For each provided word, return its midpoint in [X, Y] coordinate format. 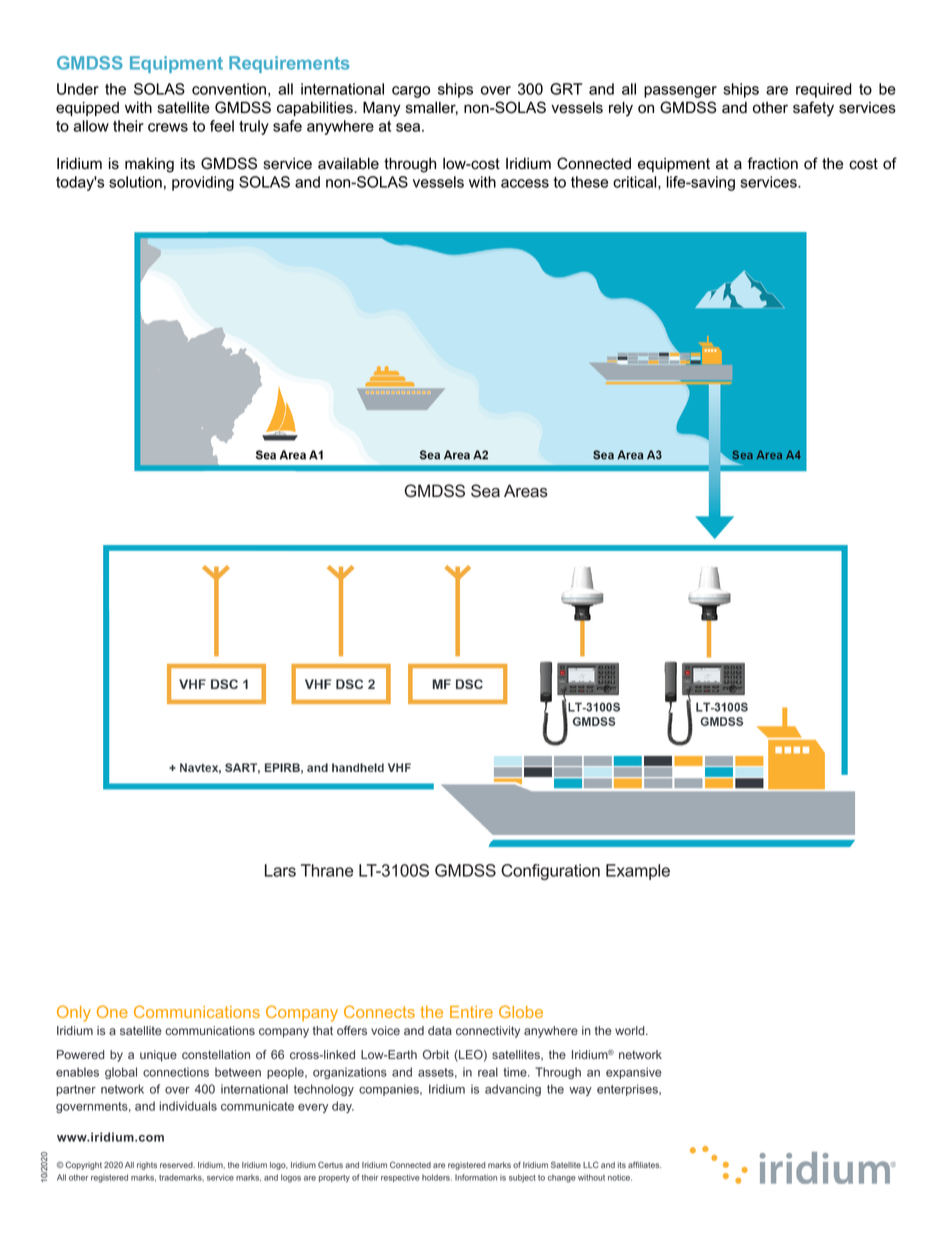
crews [168, 127]
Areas [526, 491]
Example [638, 872]
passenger [680, 92]
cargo [411, 92]
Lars [280, 870]
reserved [177, 1165]
